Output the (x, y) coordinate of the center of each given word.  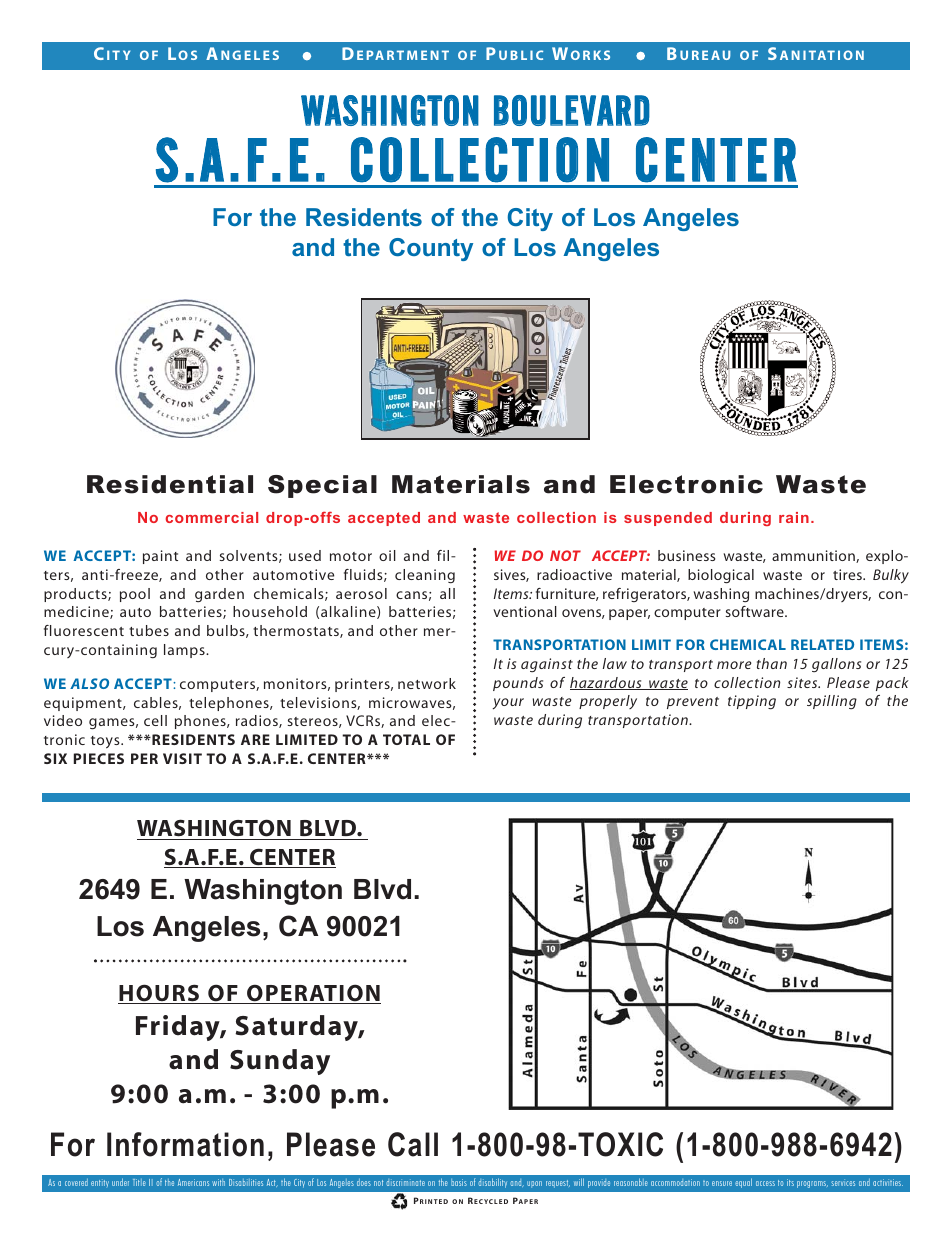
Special (322, 486)
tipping (752, 702)
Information (185, 1144)
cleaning (425, 576)
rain (794, 517)
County (431, 249)
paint (160, 557)
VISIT (182, 758)
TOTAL (406, 739)
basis (459, 1182)
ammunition (814, 556)
